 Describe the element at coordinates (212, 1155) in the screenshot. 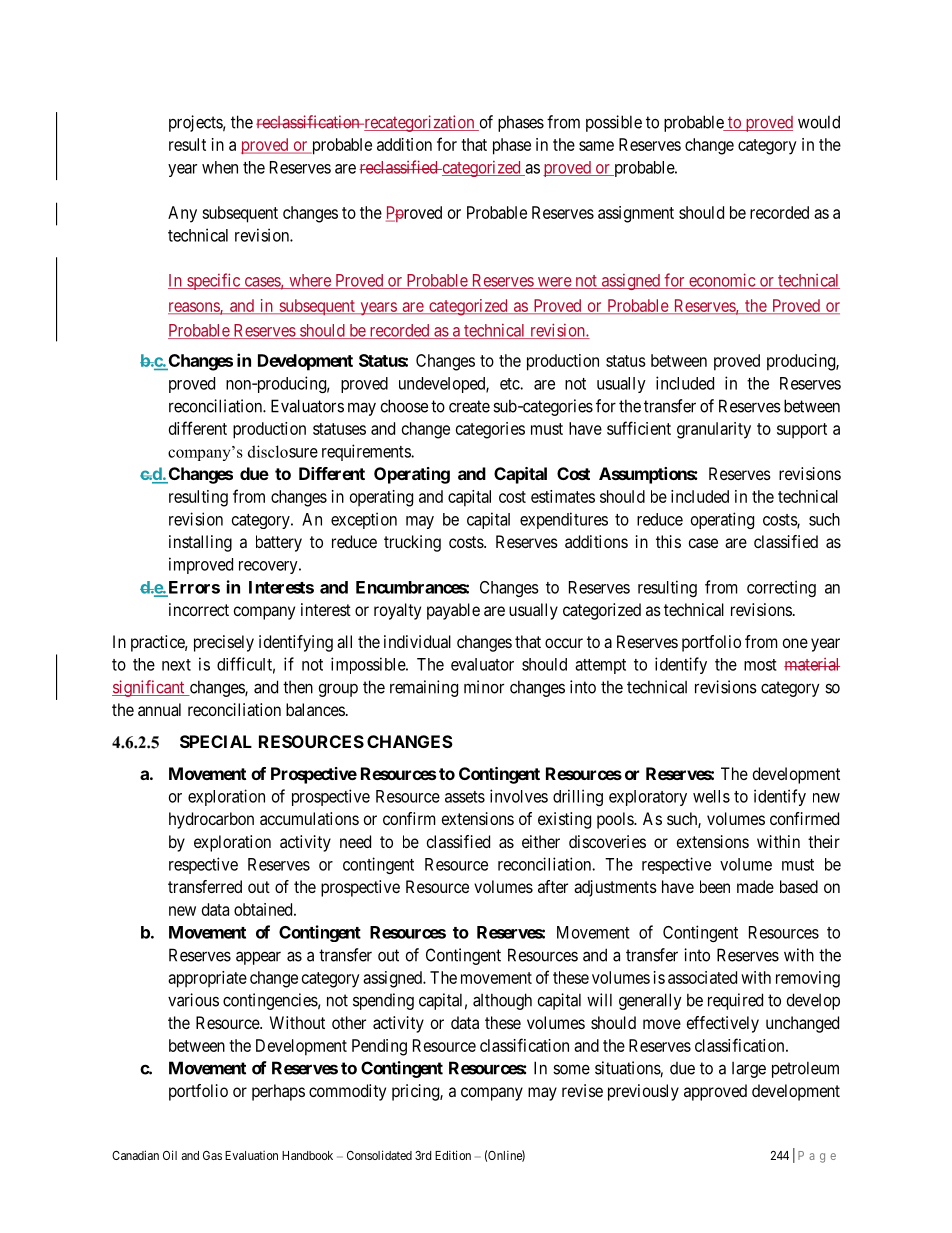

I see `Gas` at that location.
